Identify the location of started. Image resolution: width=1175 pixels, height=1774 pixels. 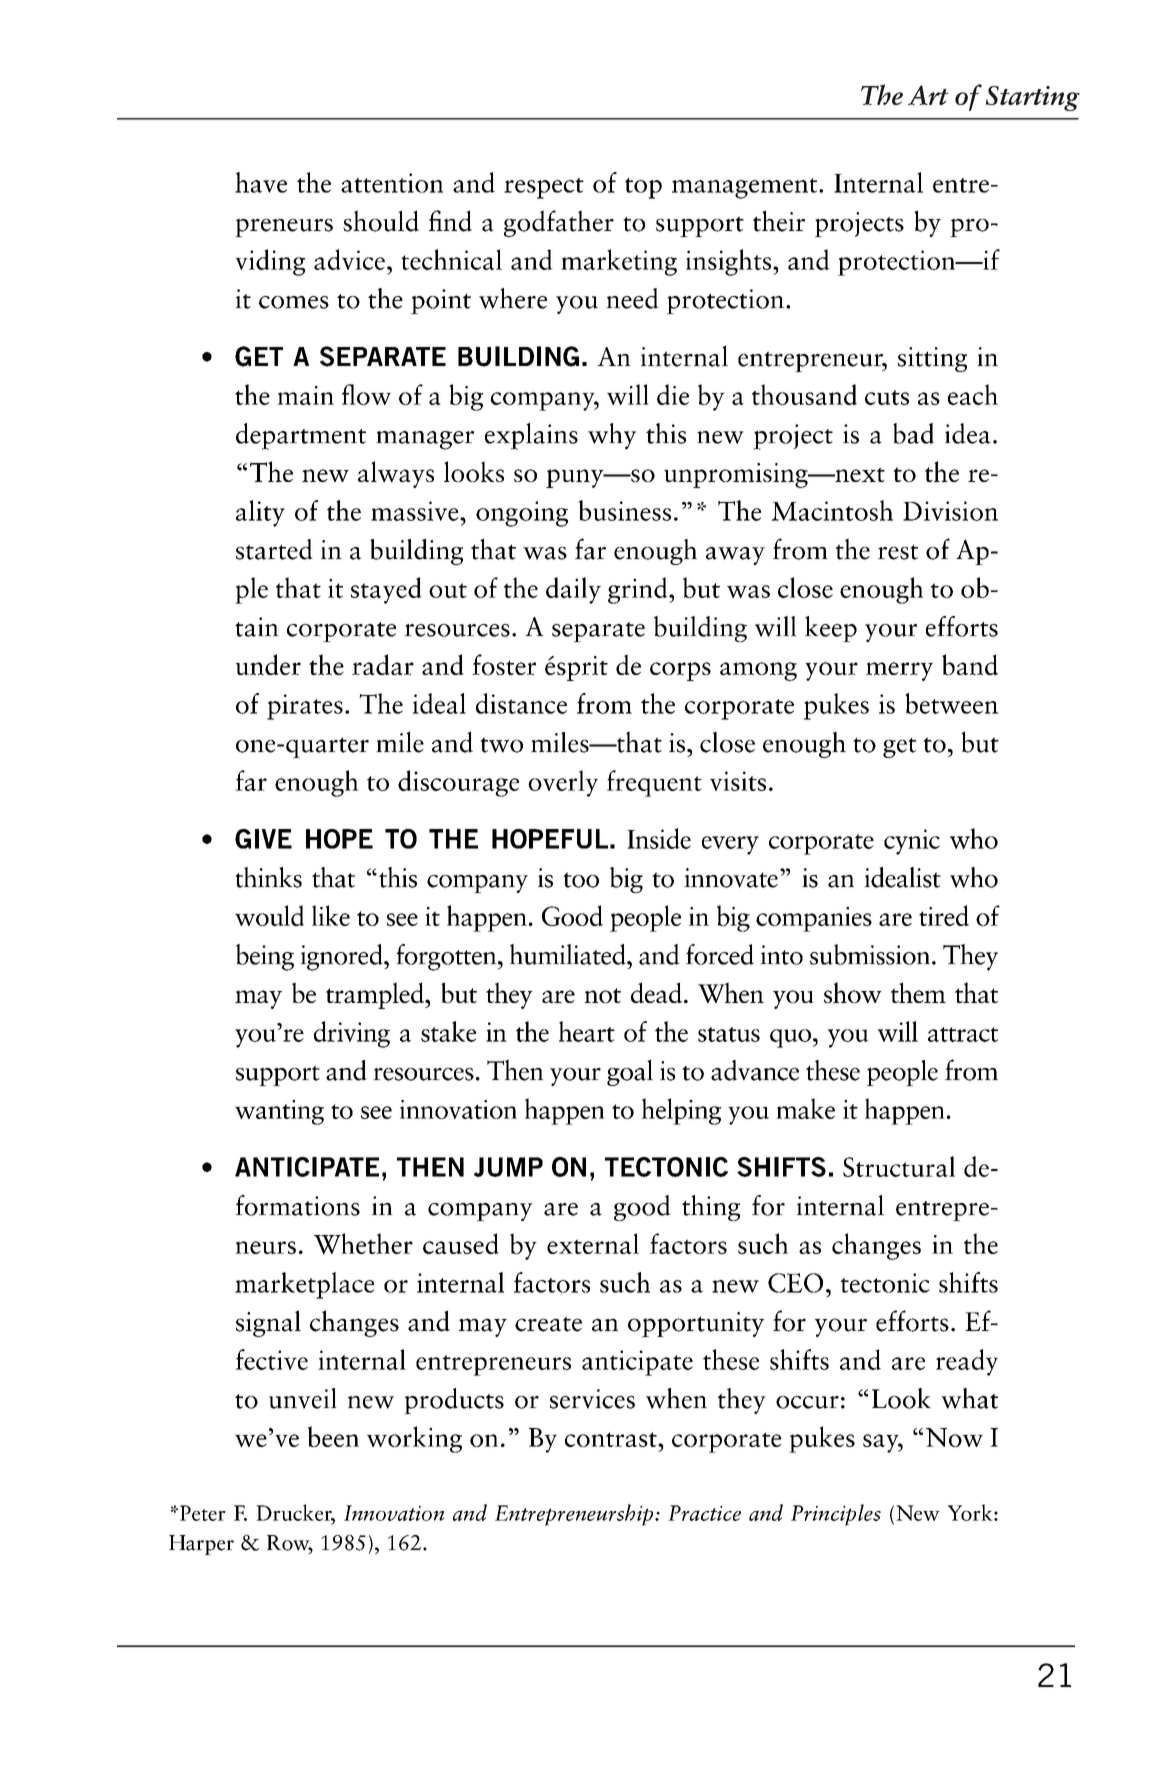
(274, 549).
